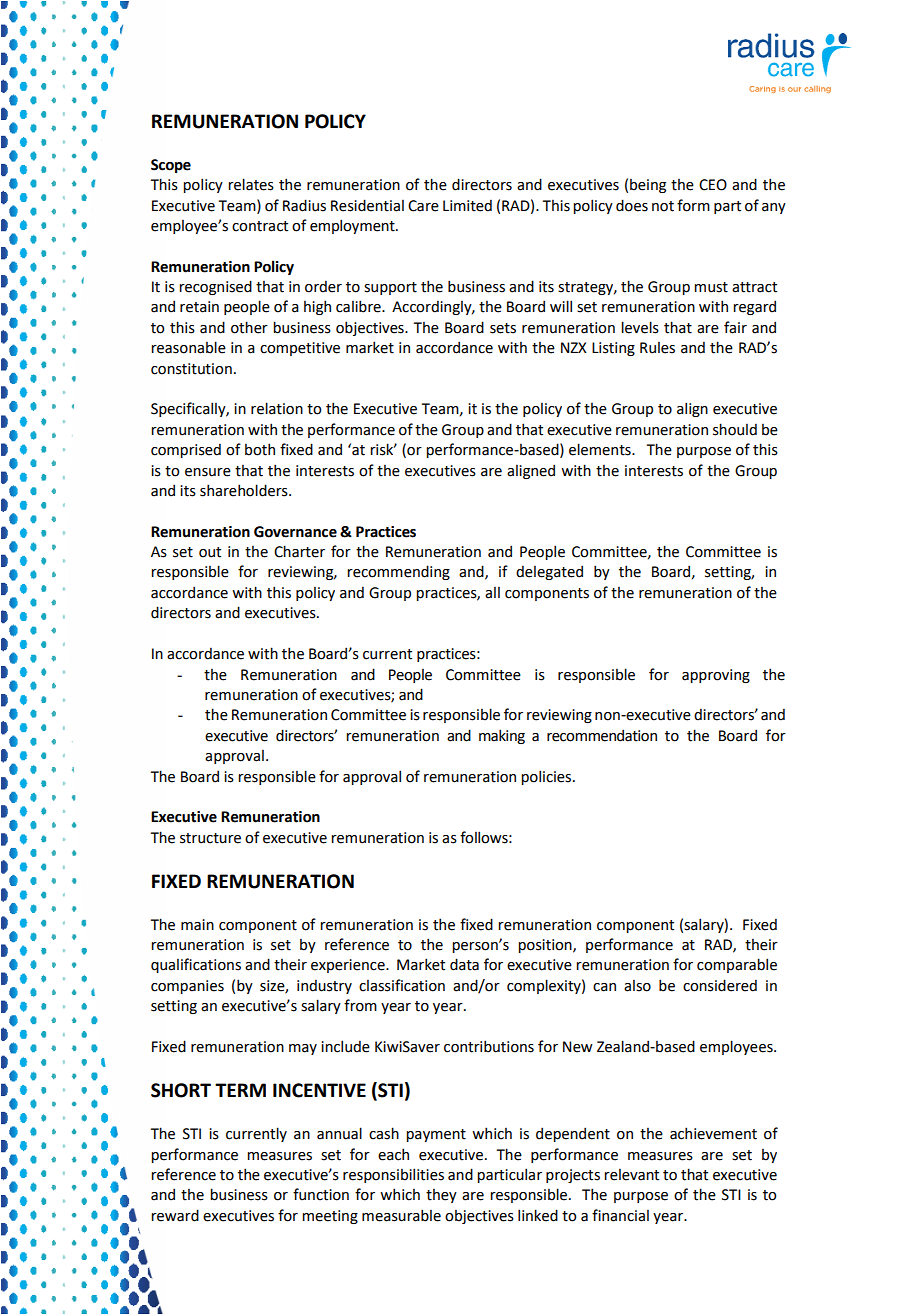  What do you see at coordinates (251, 184) in the document?
I see `relates` at bounding box center [251, 184].
